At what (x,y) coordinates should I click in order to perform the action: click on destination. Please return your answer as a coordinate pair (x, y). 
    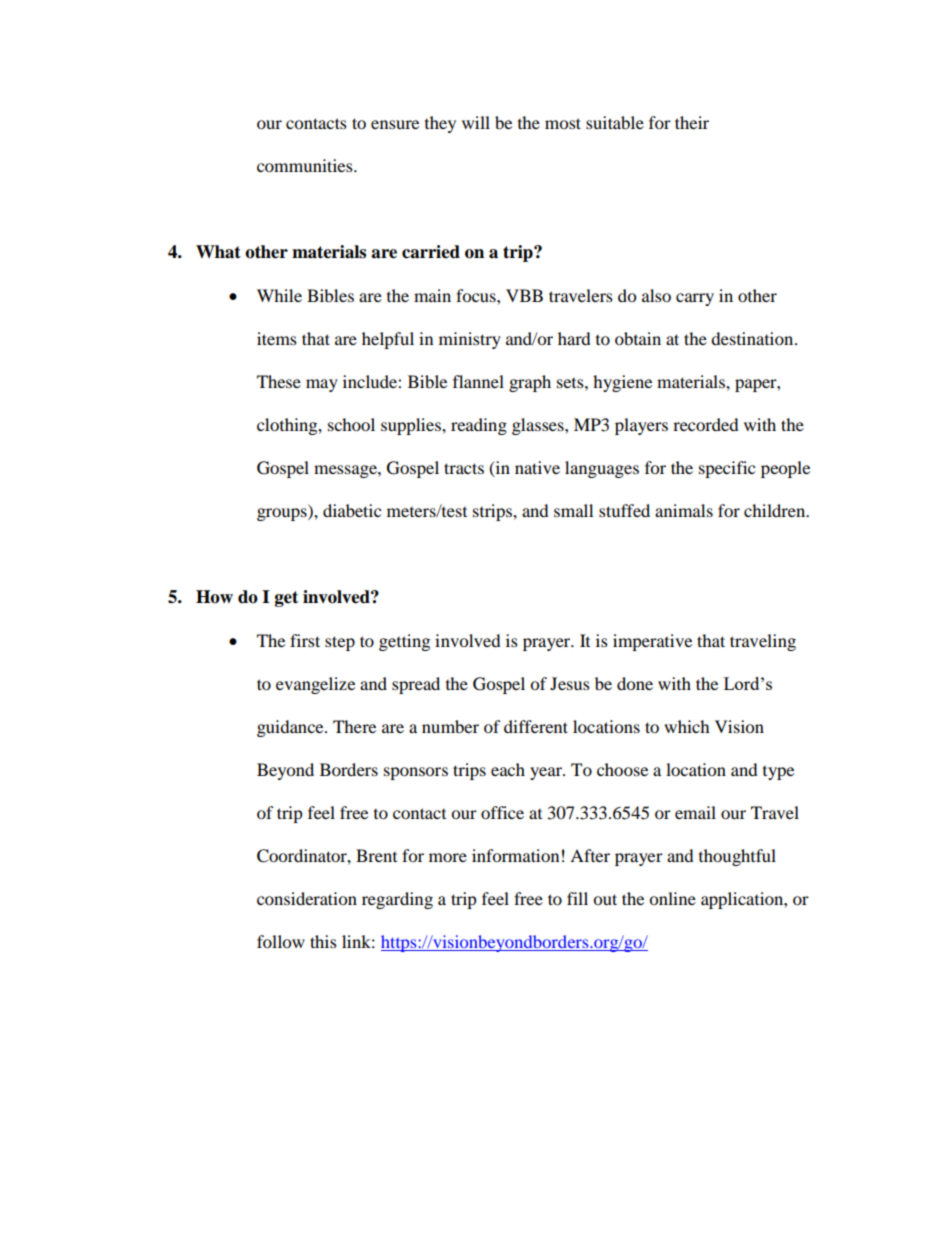
    Looking at the image, I should click on (753, 338).
